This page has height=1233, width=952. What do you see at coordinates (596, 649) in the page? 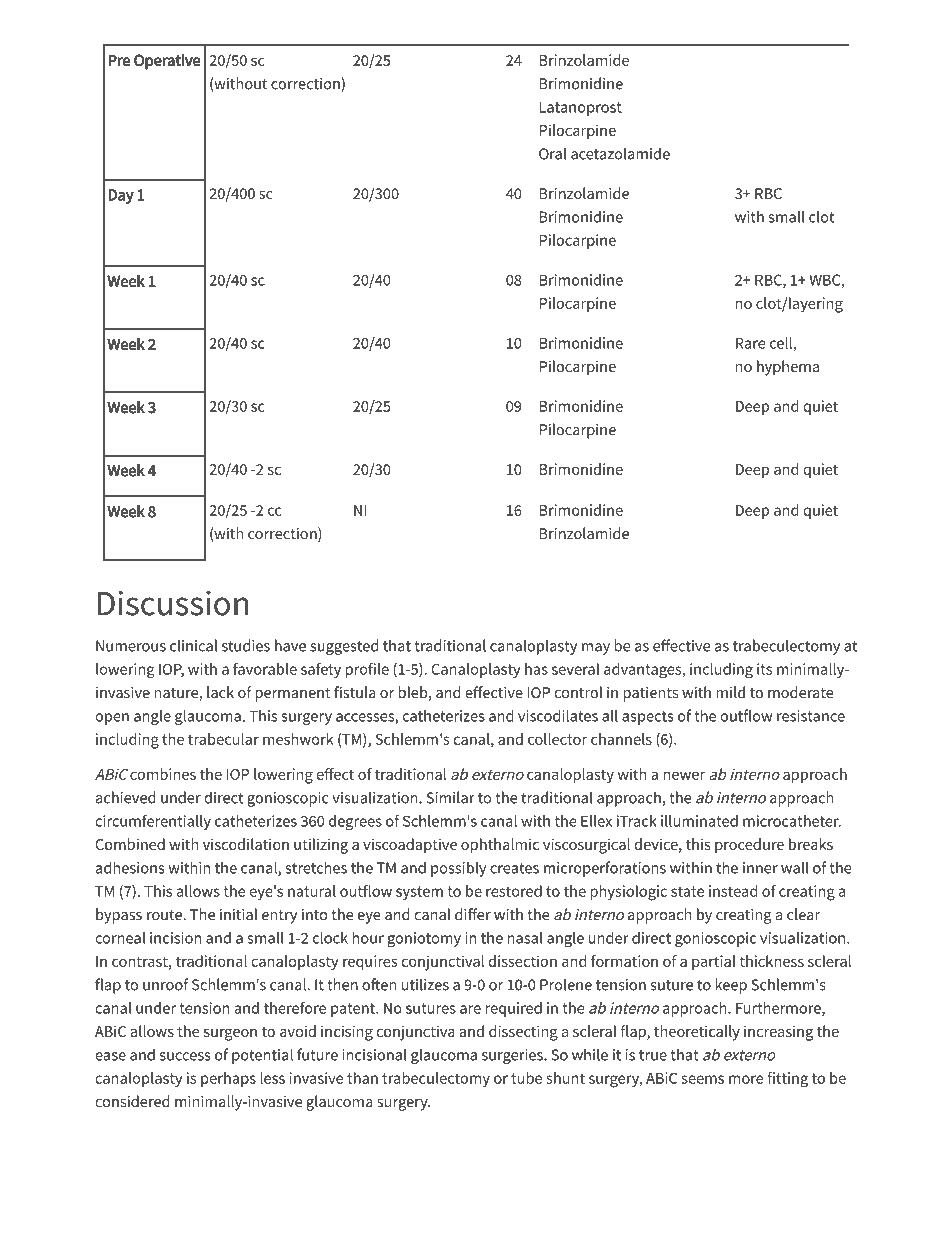
I see `may` at bounding box center [596, 649].
